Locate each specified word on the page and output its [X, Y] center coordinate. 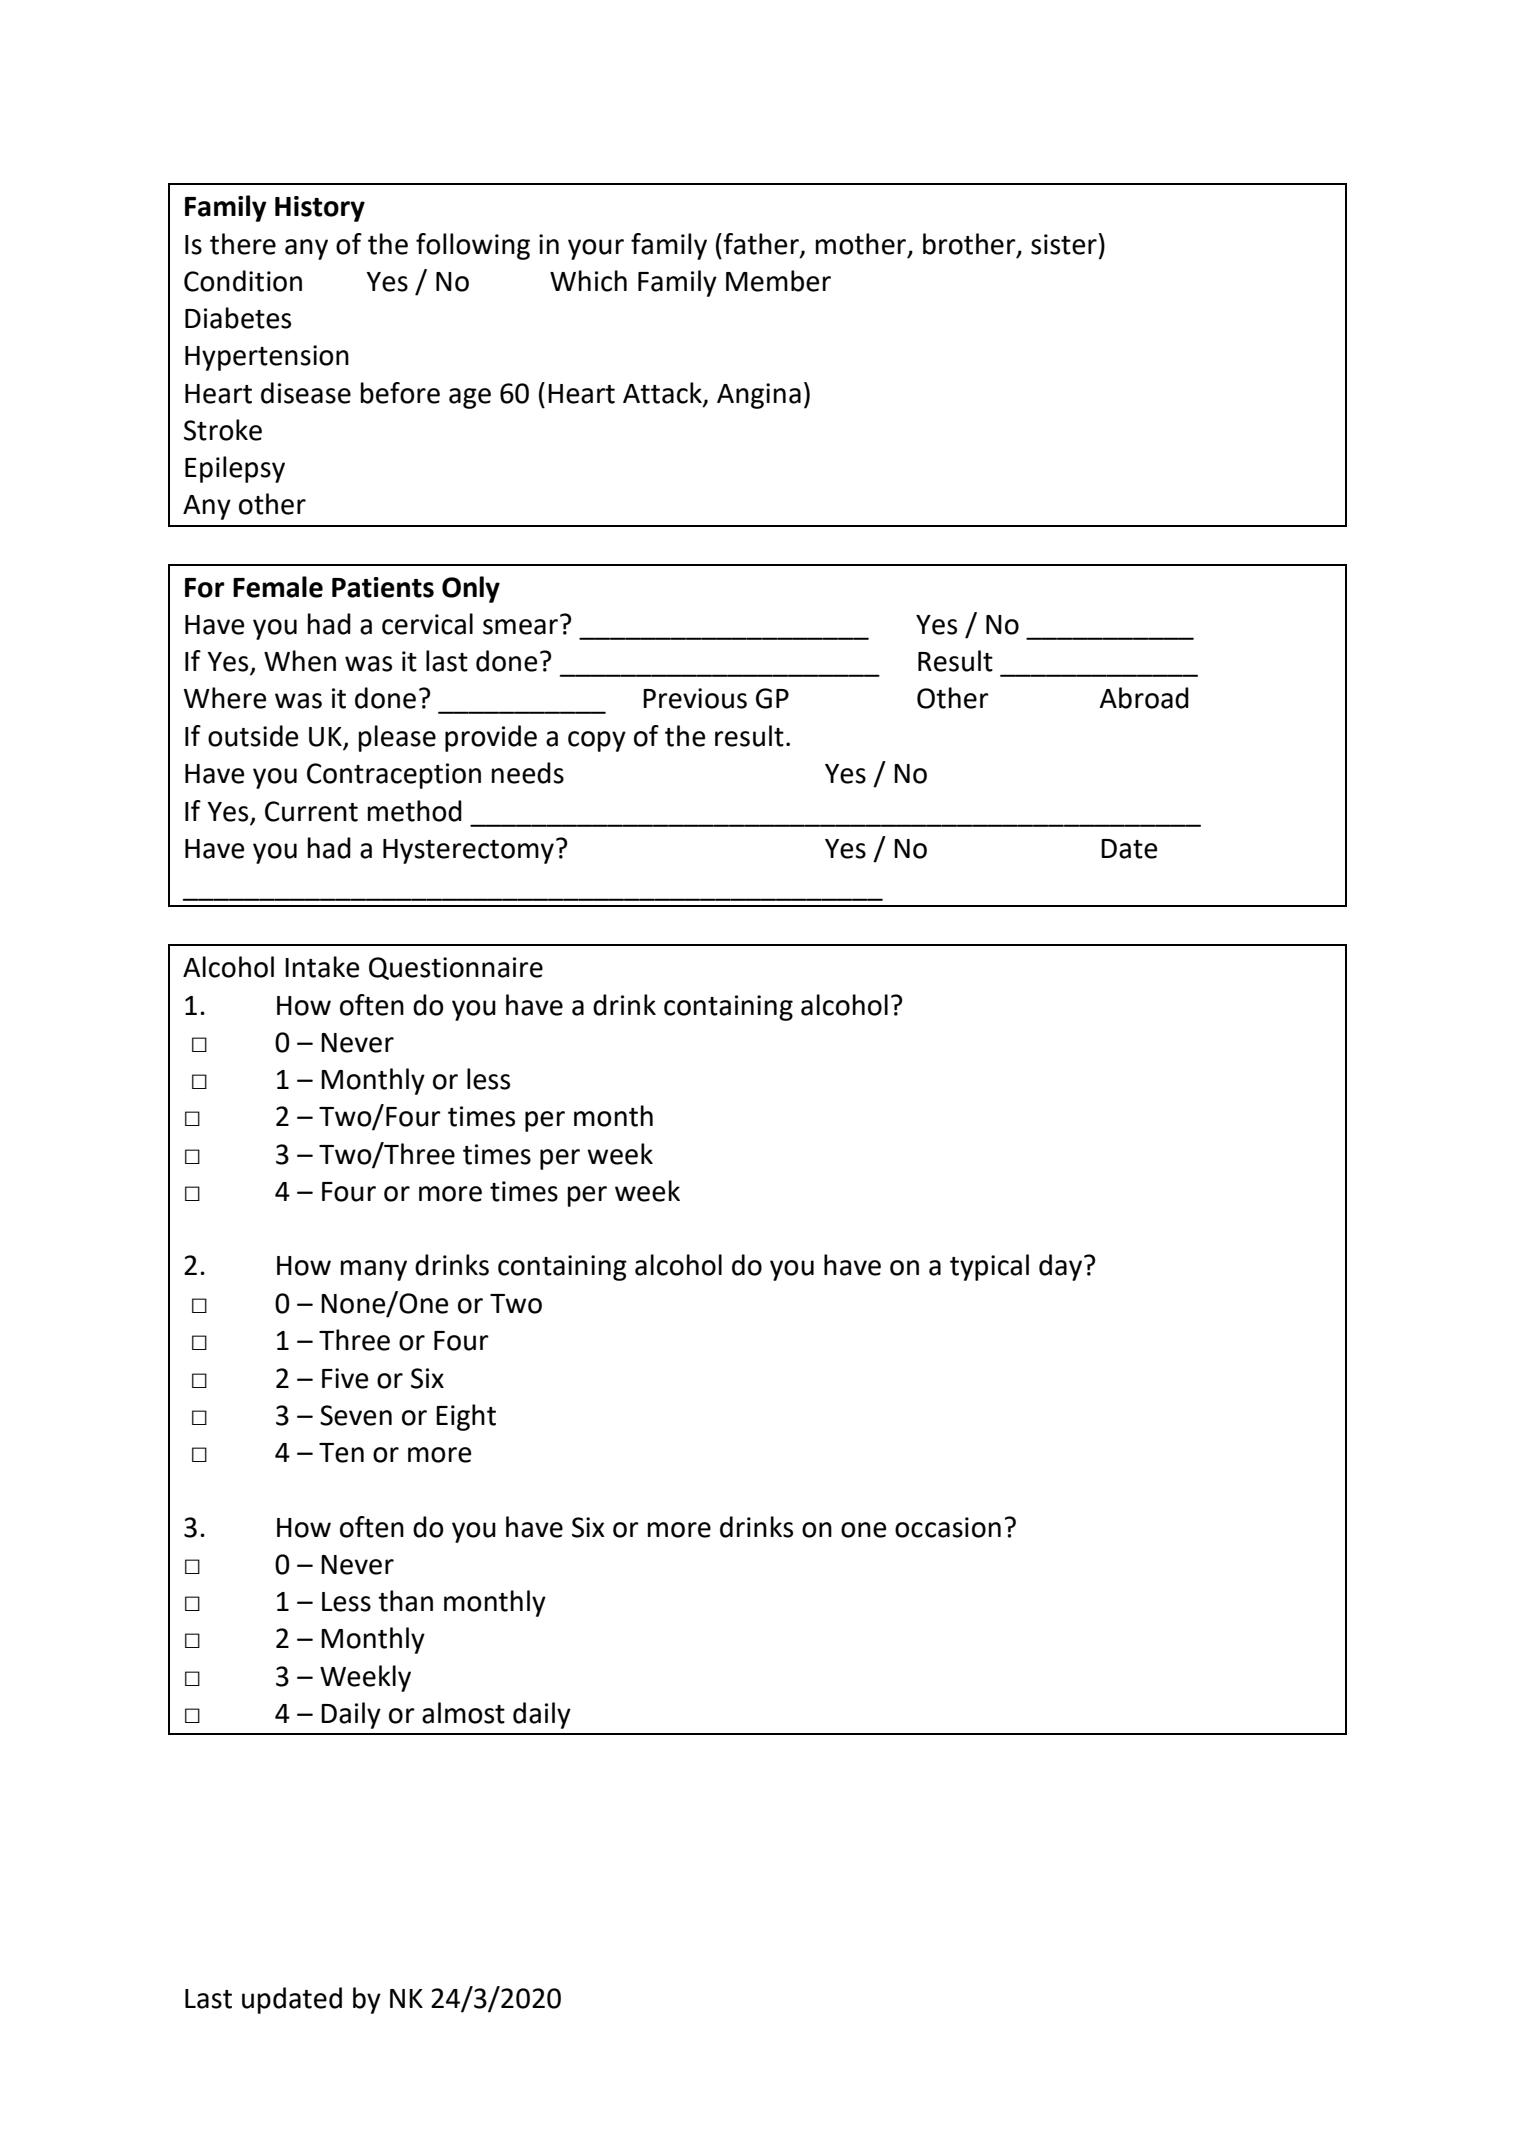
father [762, 244]
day [1062, 1267]
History [320, 209]
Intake [322, 967]
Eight [466, 1417]
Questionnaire [456, 968]
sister [1064, 244]
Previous [695, 698]
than [405, 1601]
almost [463, 1713]
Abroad [1144, 698]
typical [989, 1267]
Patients [383, 587]
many [374, 1270]
